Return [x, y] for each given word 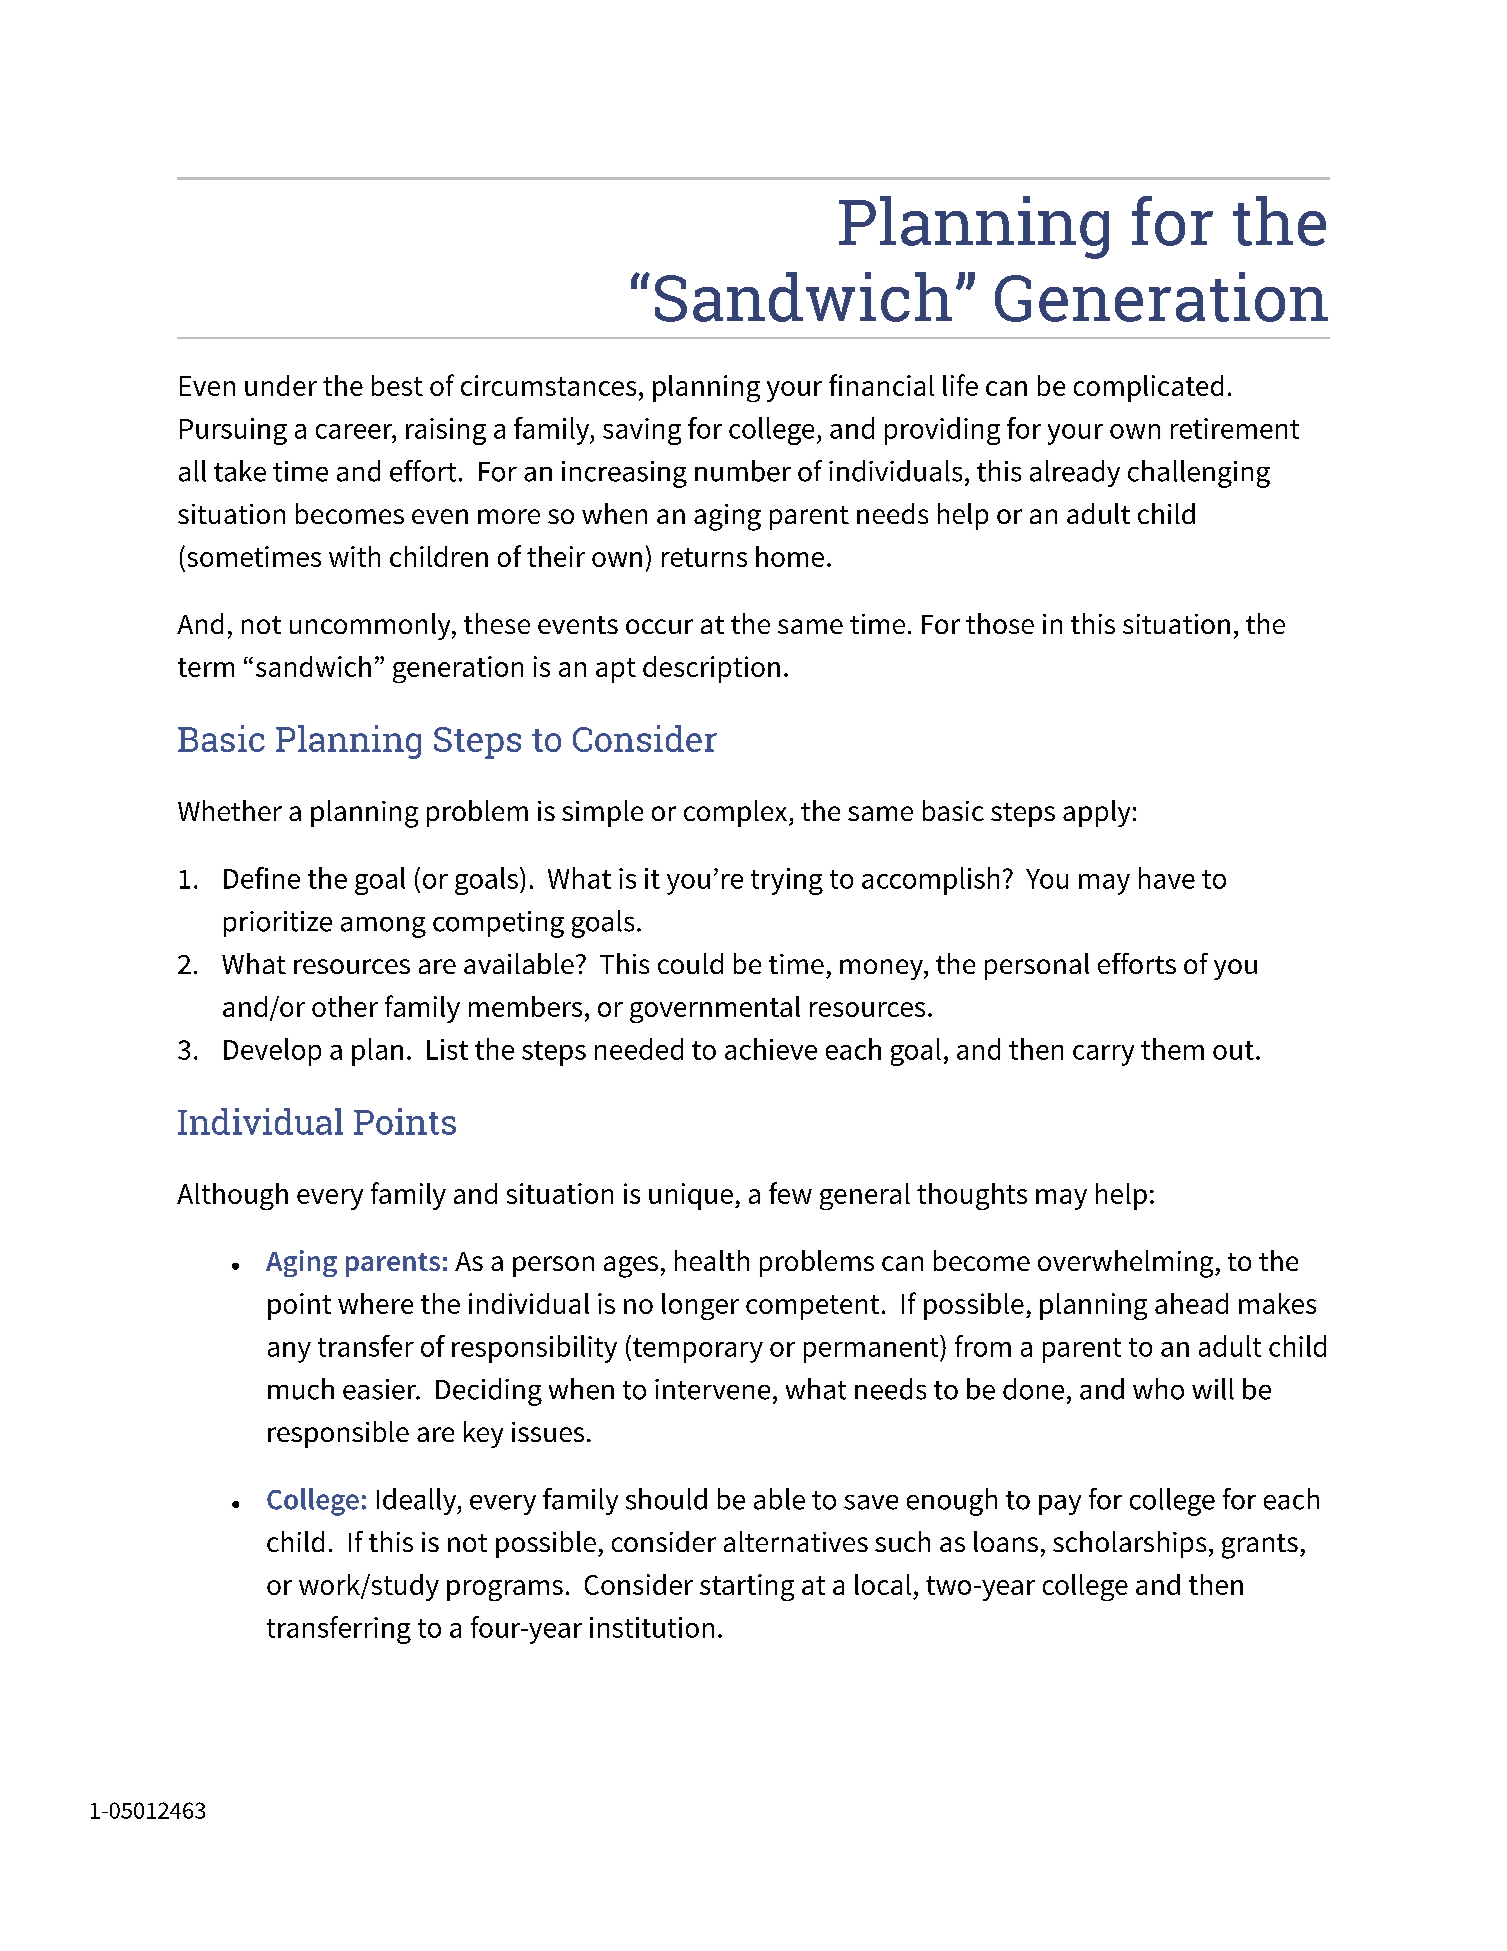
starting [747, 1587]
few [790, 1193]
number [743, 471]
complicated [1148, 388]
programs [505, 1590]
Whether [230, 810]
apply [1096, 813]
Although [232, 1196]
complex [737, 813]
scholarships [1129, 1544]
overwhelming [1127, 1264]
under [281, 385]
